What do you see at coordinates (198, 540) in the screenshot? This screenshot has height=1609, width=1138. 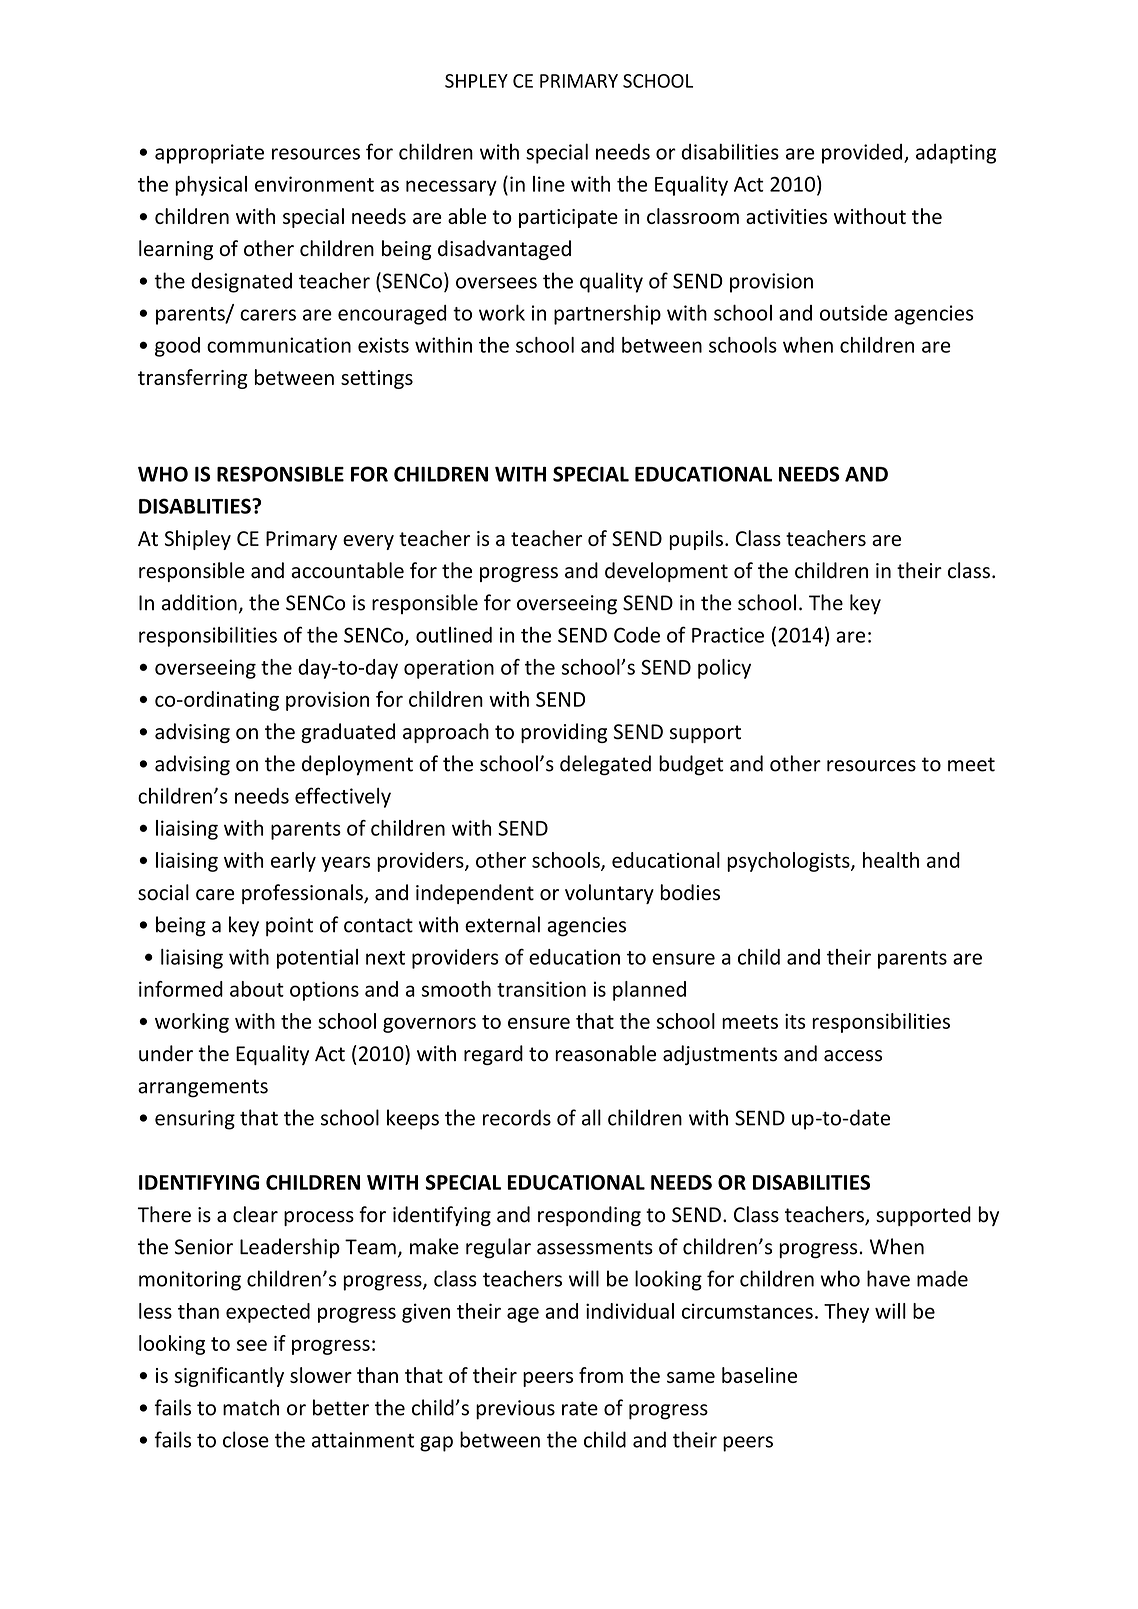 I see `Shipley` at bounding box center [198, 540].
